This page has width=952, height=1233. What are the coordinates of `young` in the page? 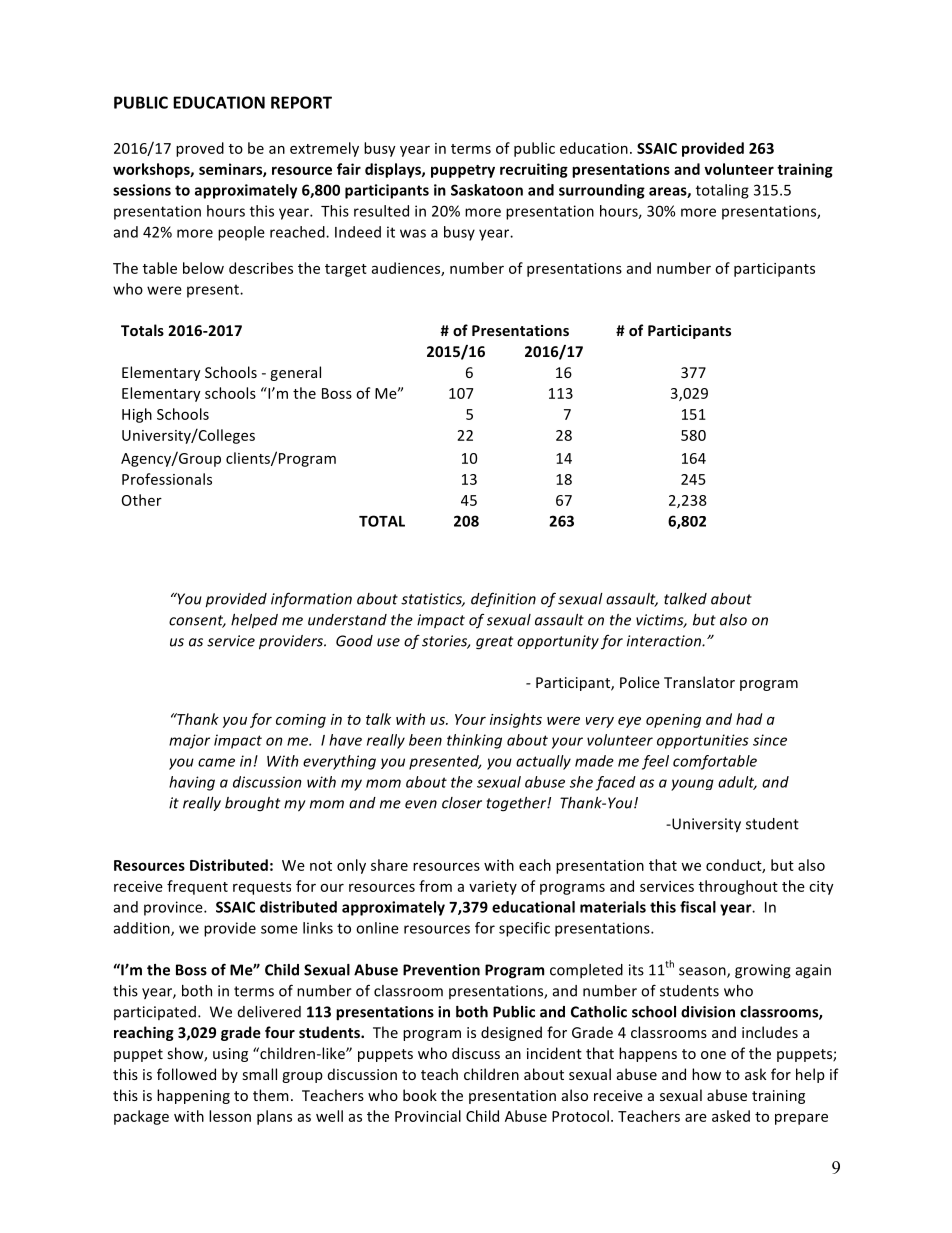 It's located at (692, 785).
